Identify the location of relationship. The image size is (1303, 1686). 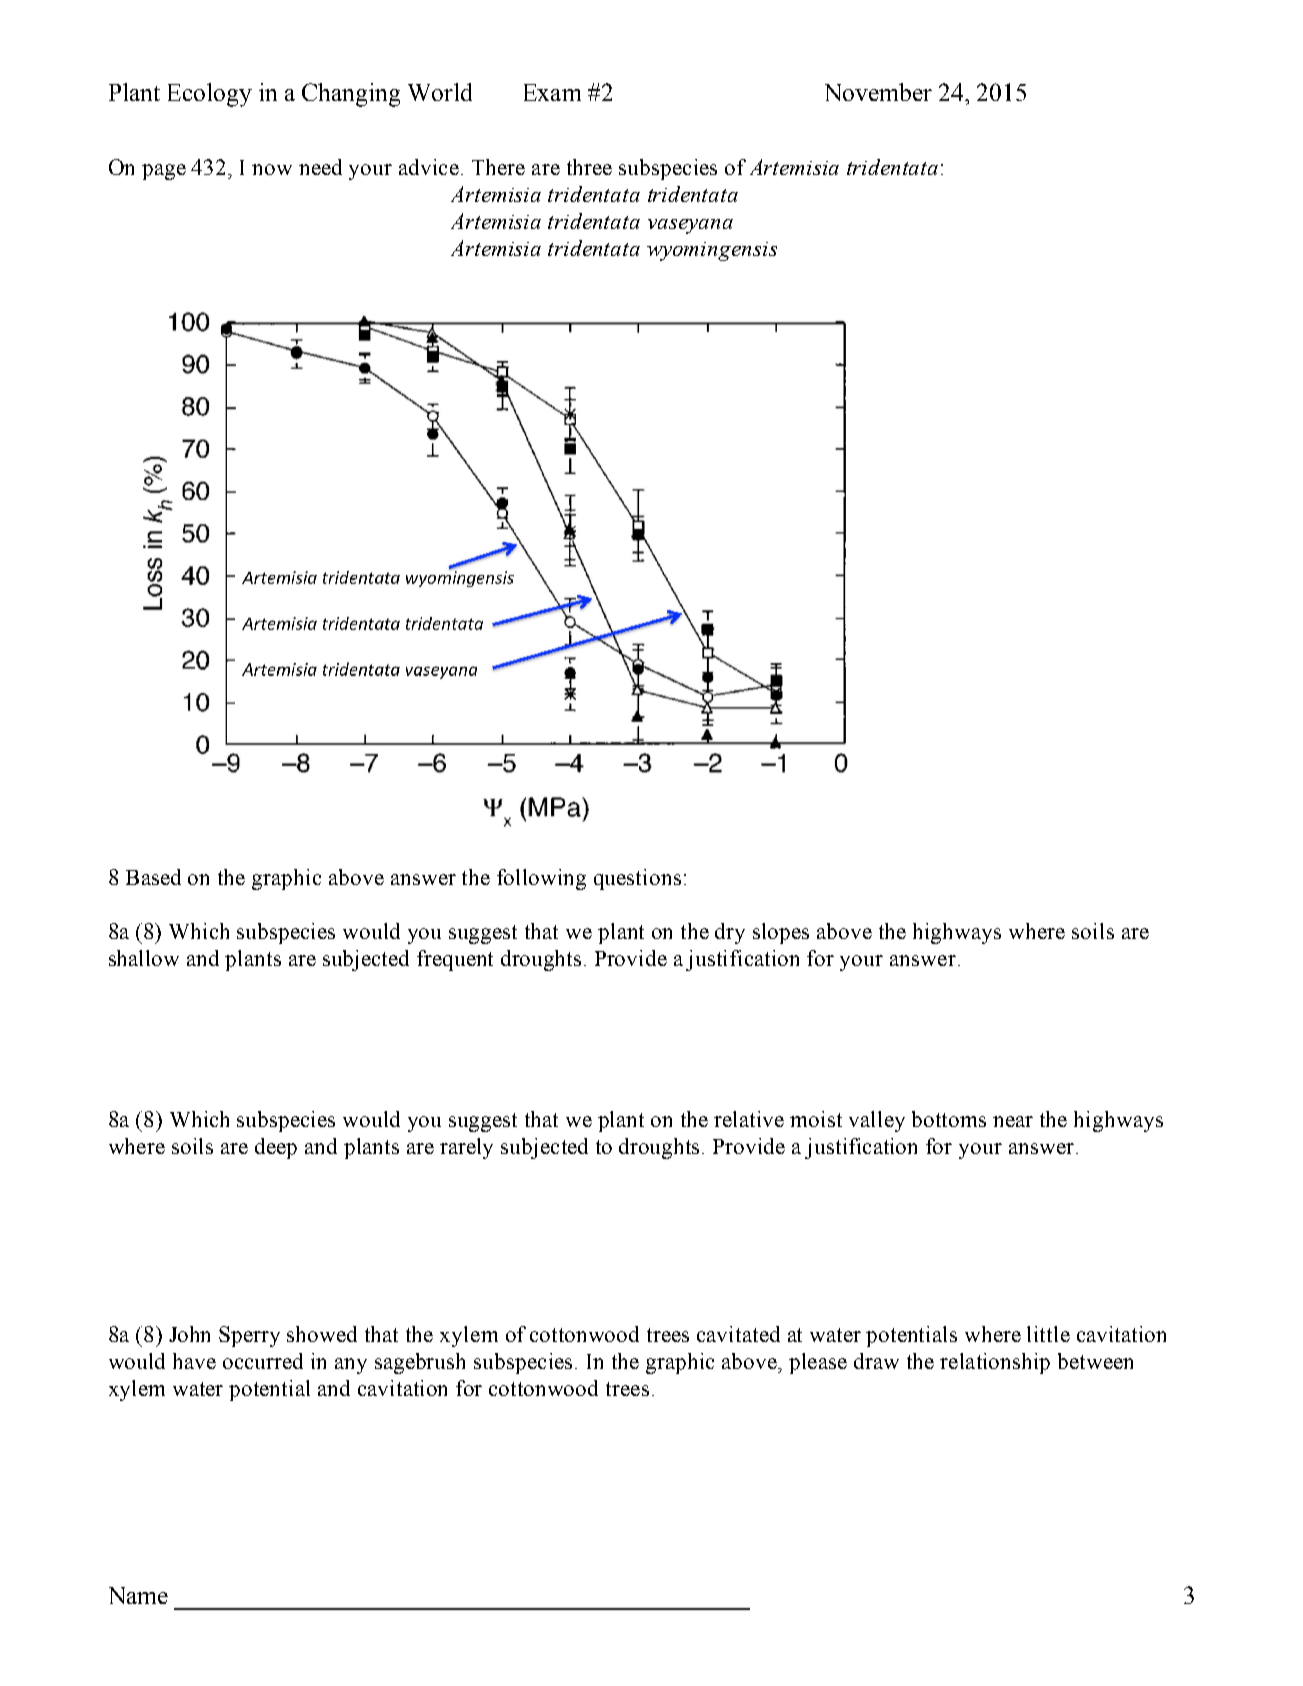
(995, 1363).
